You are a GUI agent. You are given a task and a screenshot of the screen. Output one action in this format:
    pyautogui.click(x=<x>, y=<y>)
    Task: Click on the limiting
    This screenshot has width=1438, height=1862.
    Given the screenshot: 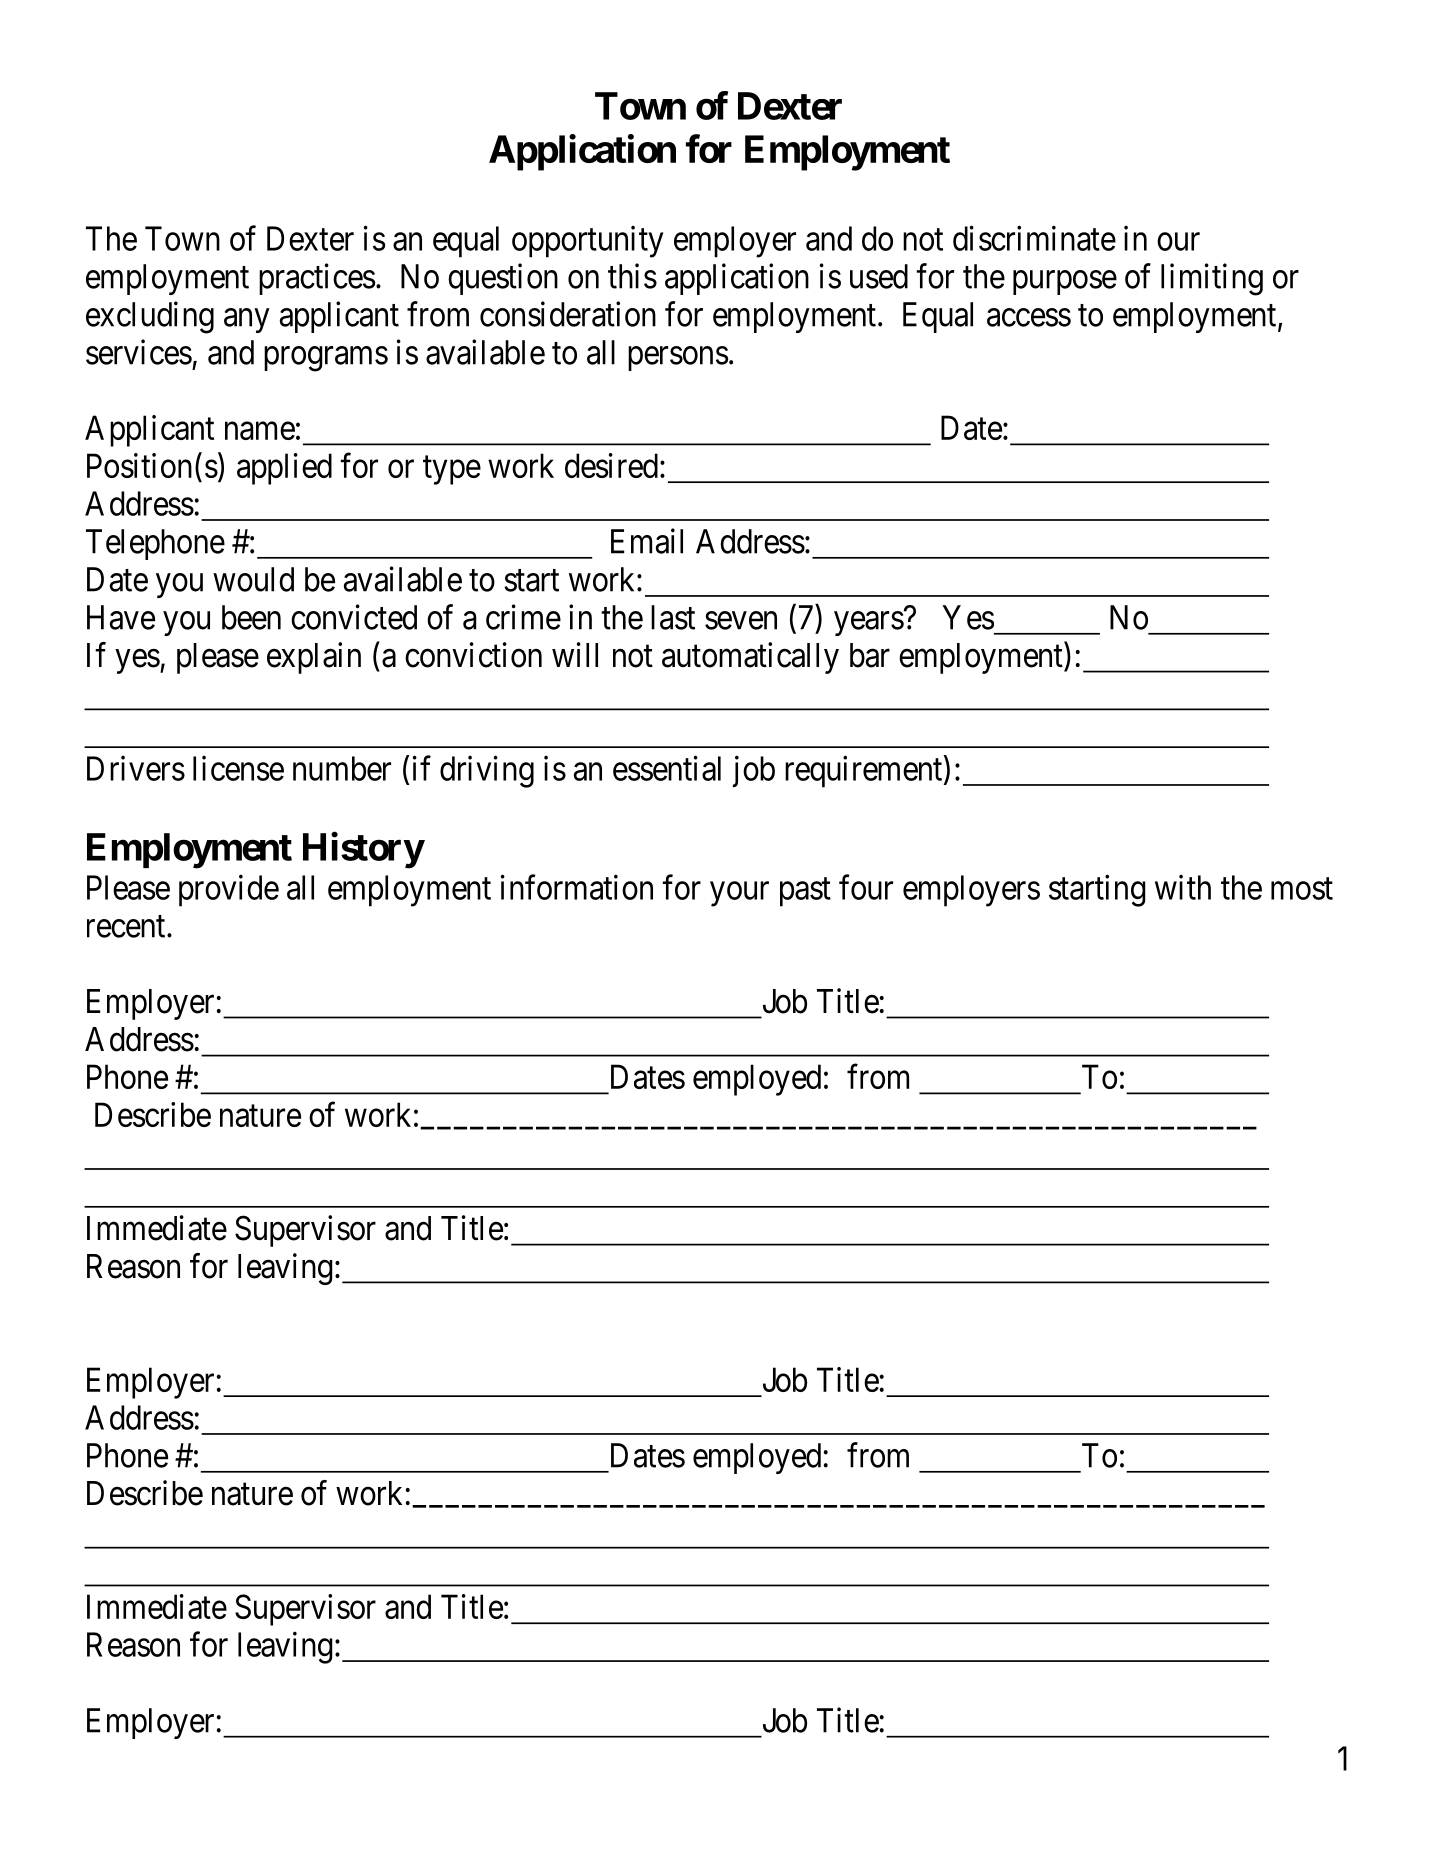 What is the action you would take?
    pyautogui.click(x=1212, y=279)
